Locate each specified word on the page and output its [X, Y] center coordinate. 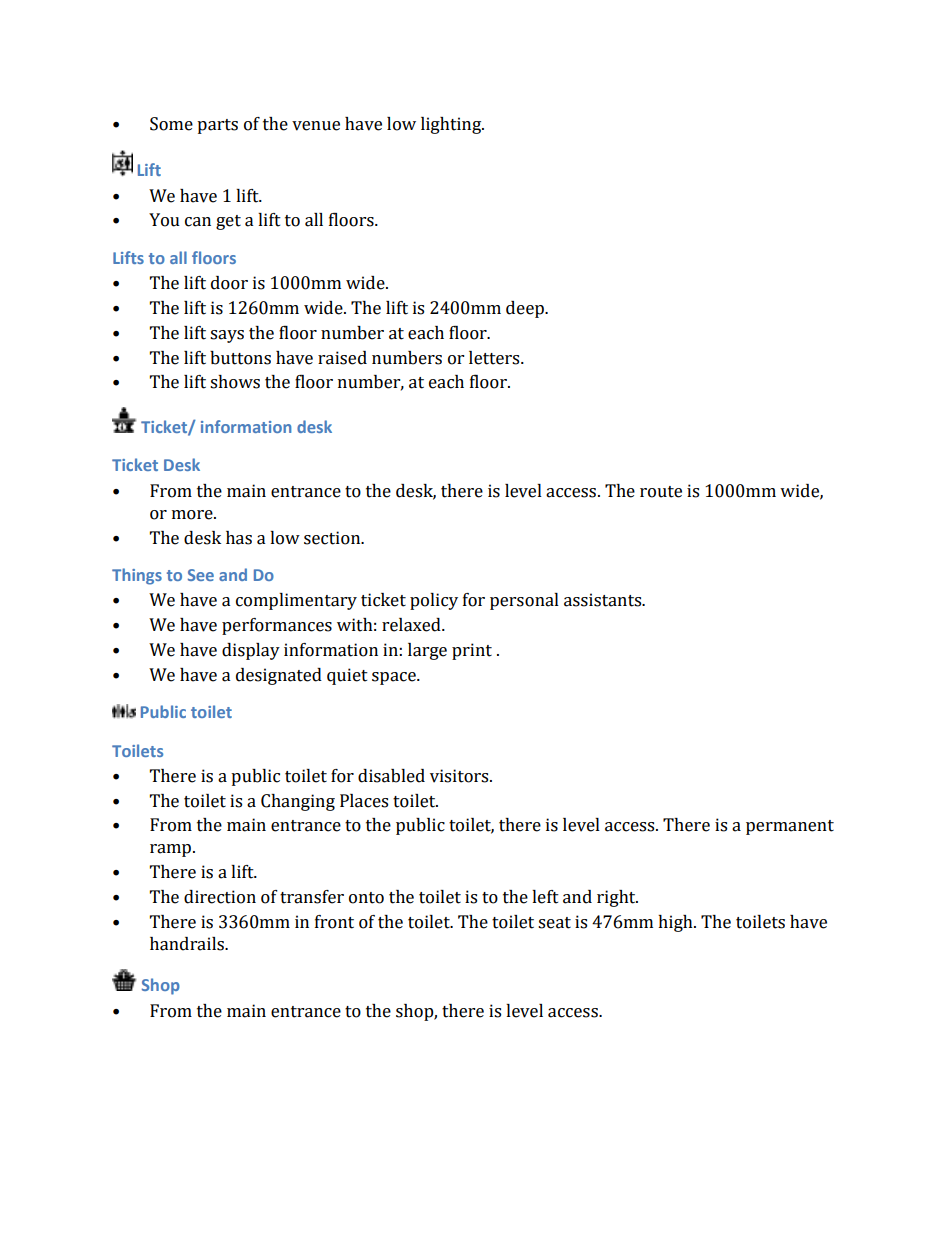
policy [434, 601]
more [193, 515]
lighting [452, 125]
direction [220, 897]
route [661, 492]
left [545, 897]
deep [526, 309]
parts [217, 126]
